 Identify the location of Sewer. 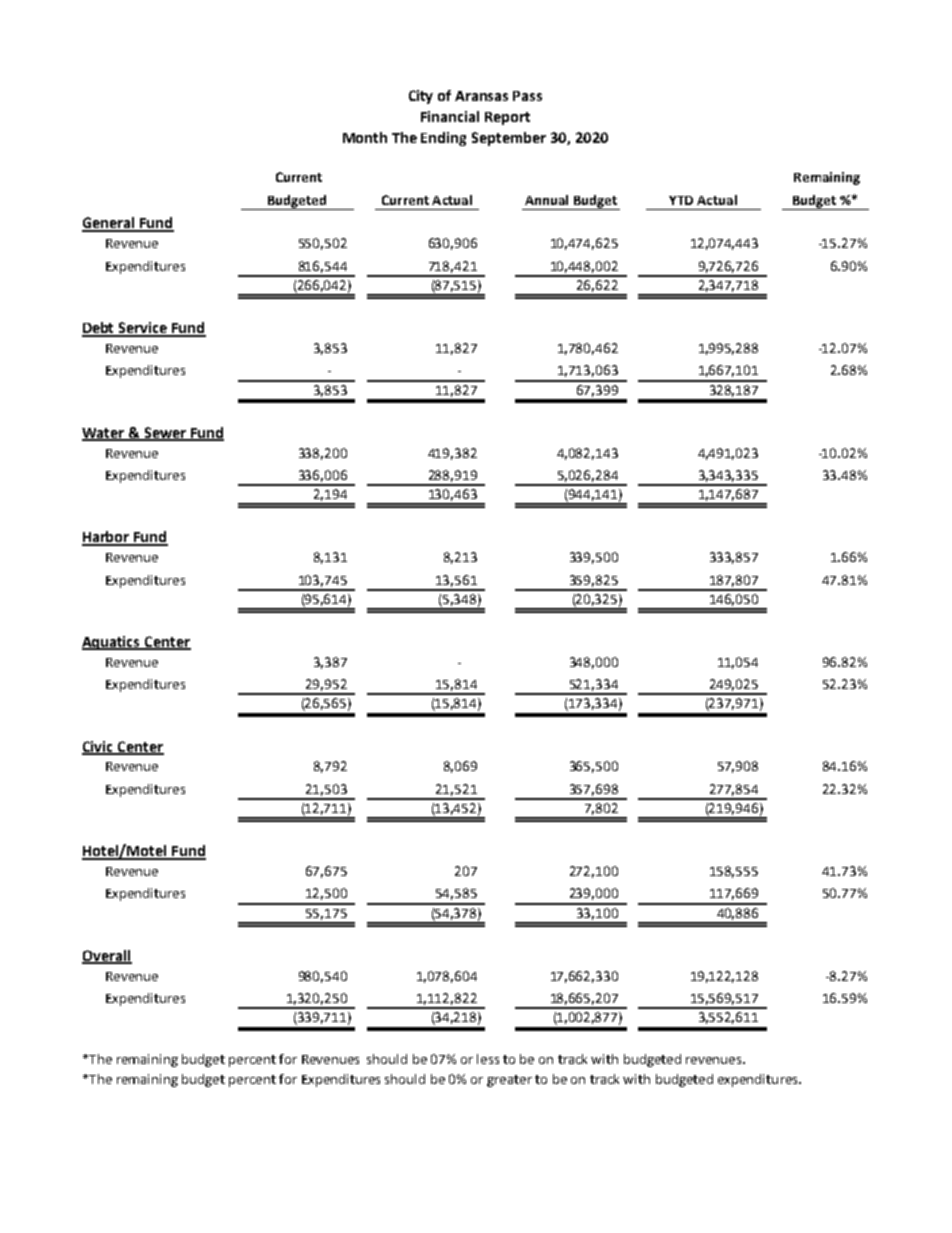
(165, 433).
